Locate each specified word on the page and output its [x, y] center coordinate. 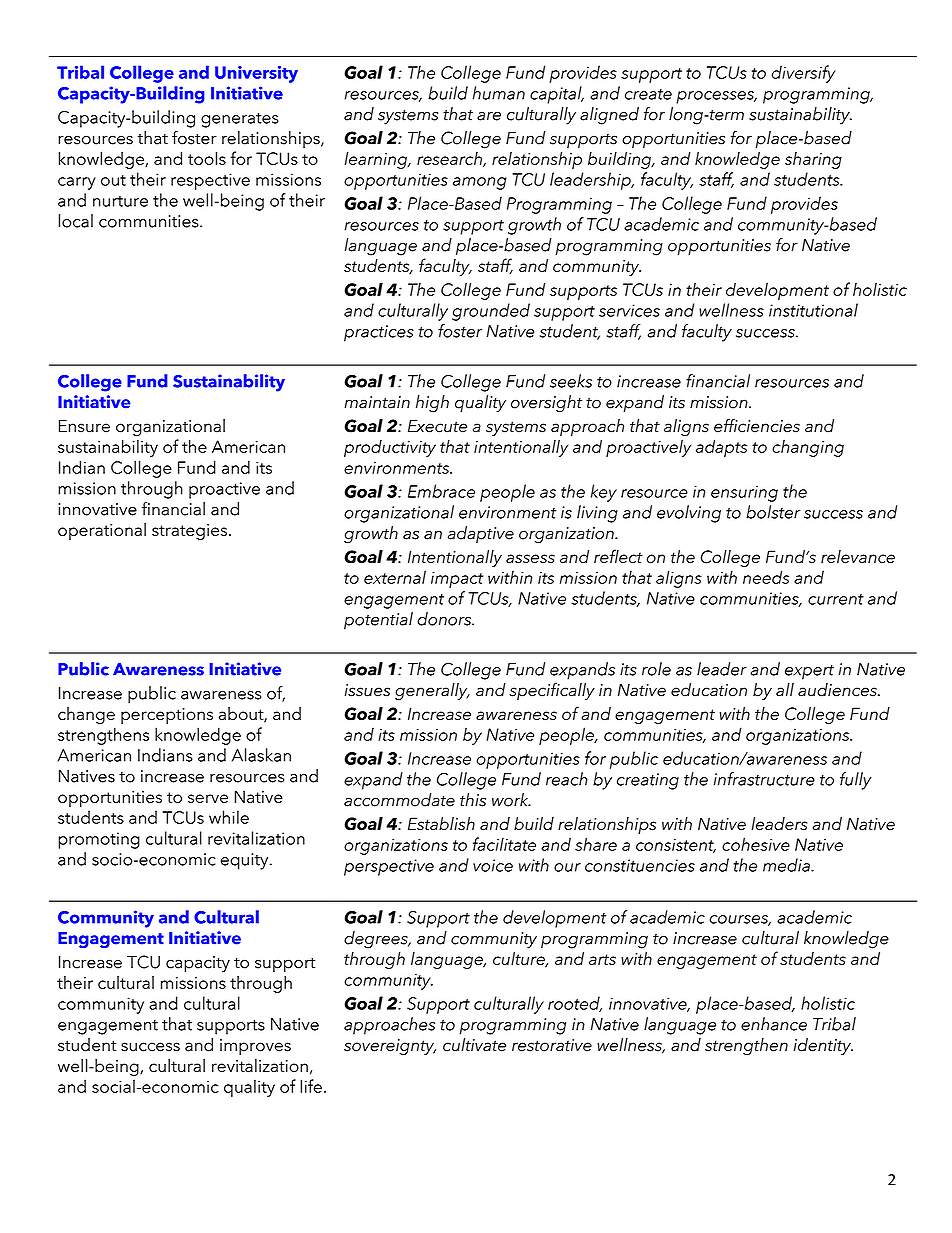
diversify [804, 74]
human [499, 93]
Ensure [84, 426]
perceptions [167, 716]
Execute [437, 426]
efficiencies [757, 425]
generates [240, 120]
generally [432, 691]
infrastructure [764, 779]
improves [255, 1047]
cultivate [474, 1045]
